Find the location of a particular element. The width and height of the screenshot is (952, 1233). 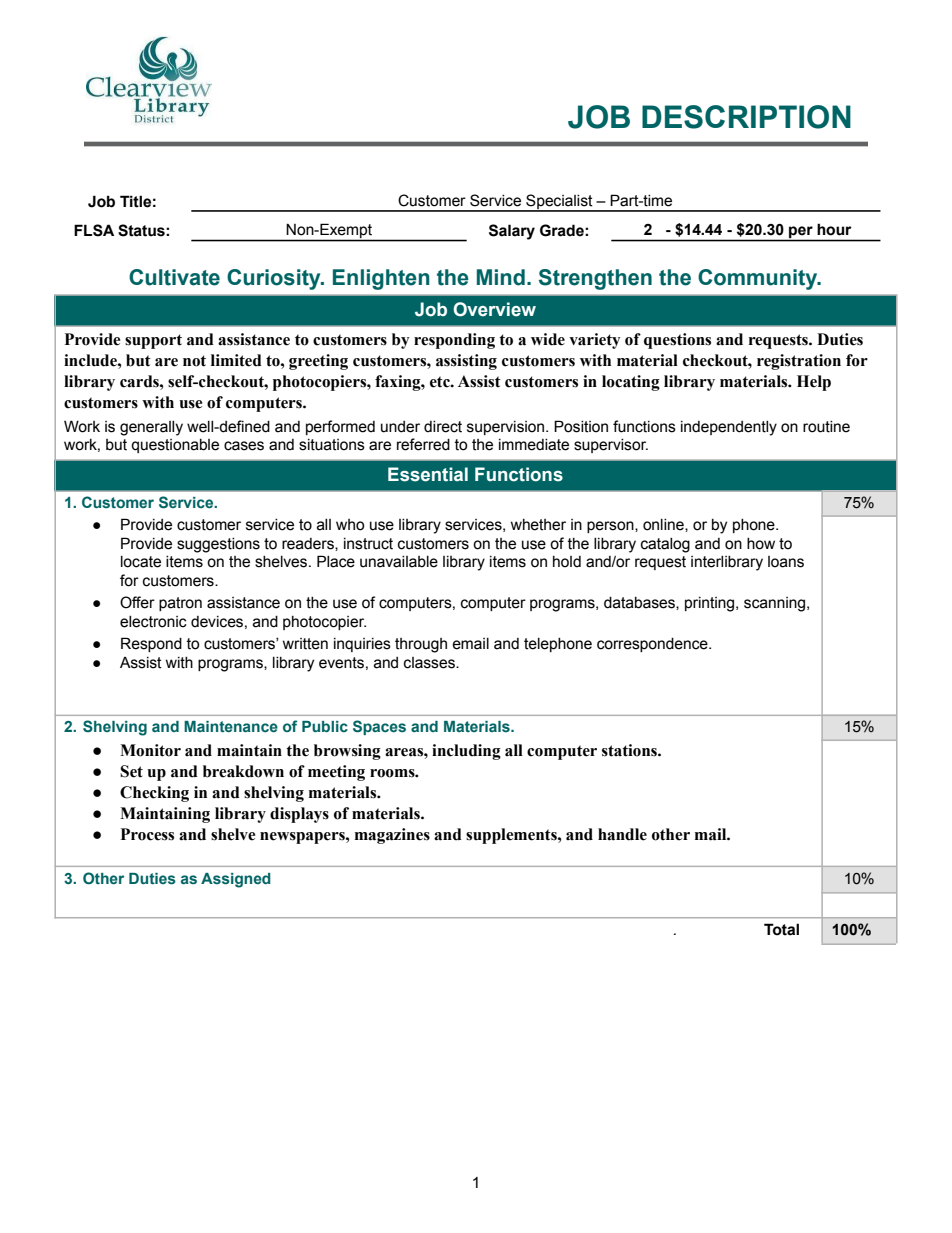

Total is located at coordinates (781, 929).
